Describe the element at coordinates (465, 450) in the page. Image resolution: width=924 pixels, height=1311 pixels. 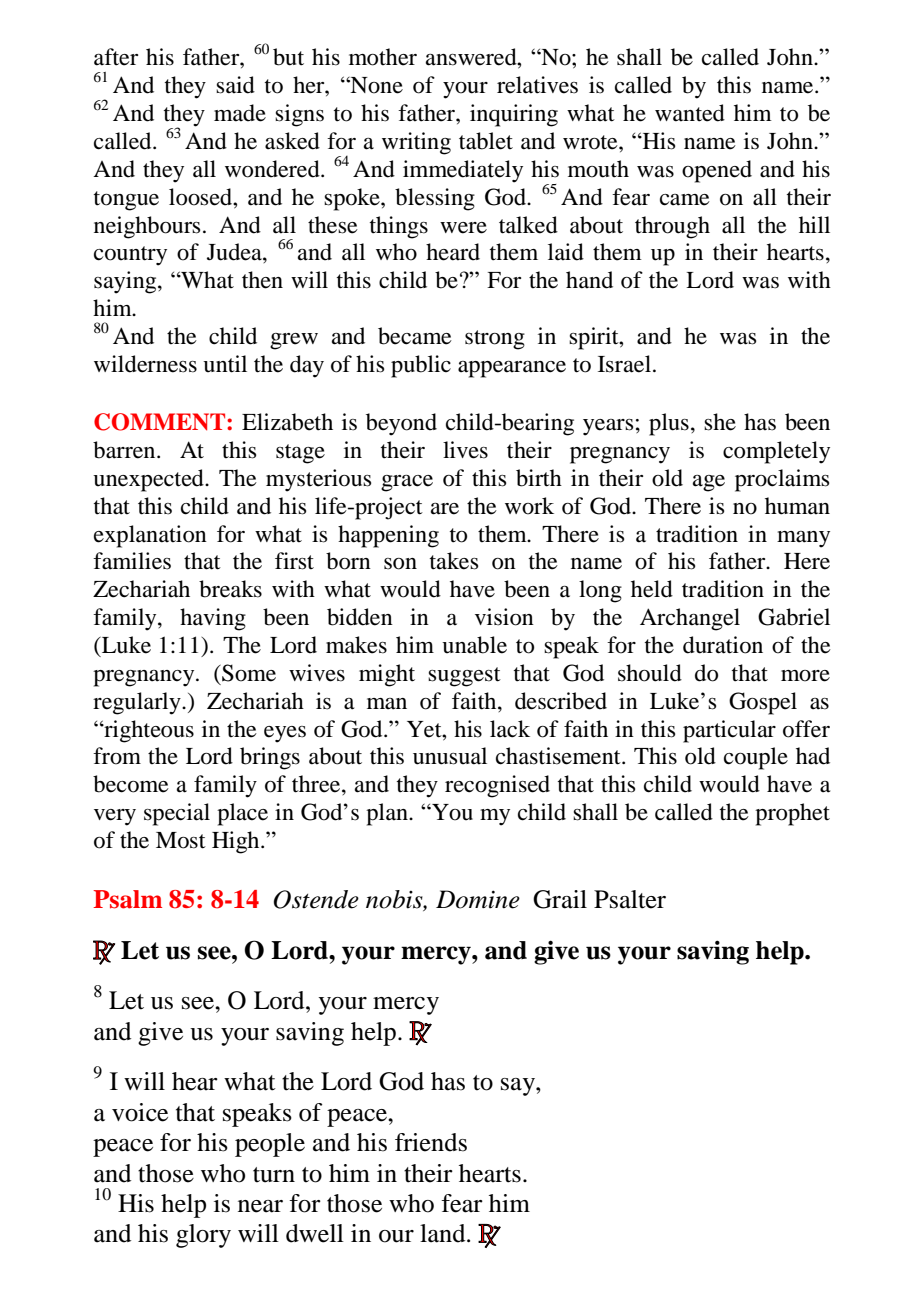
I see `lives` at that location.
